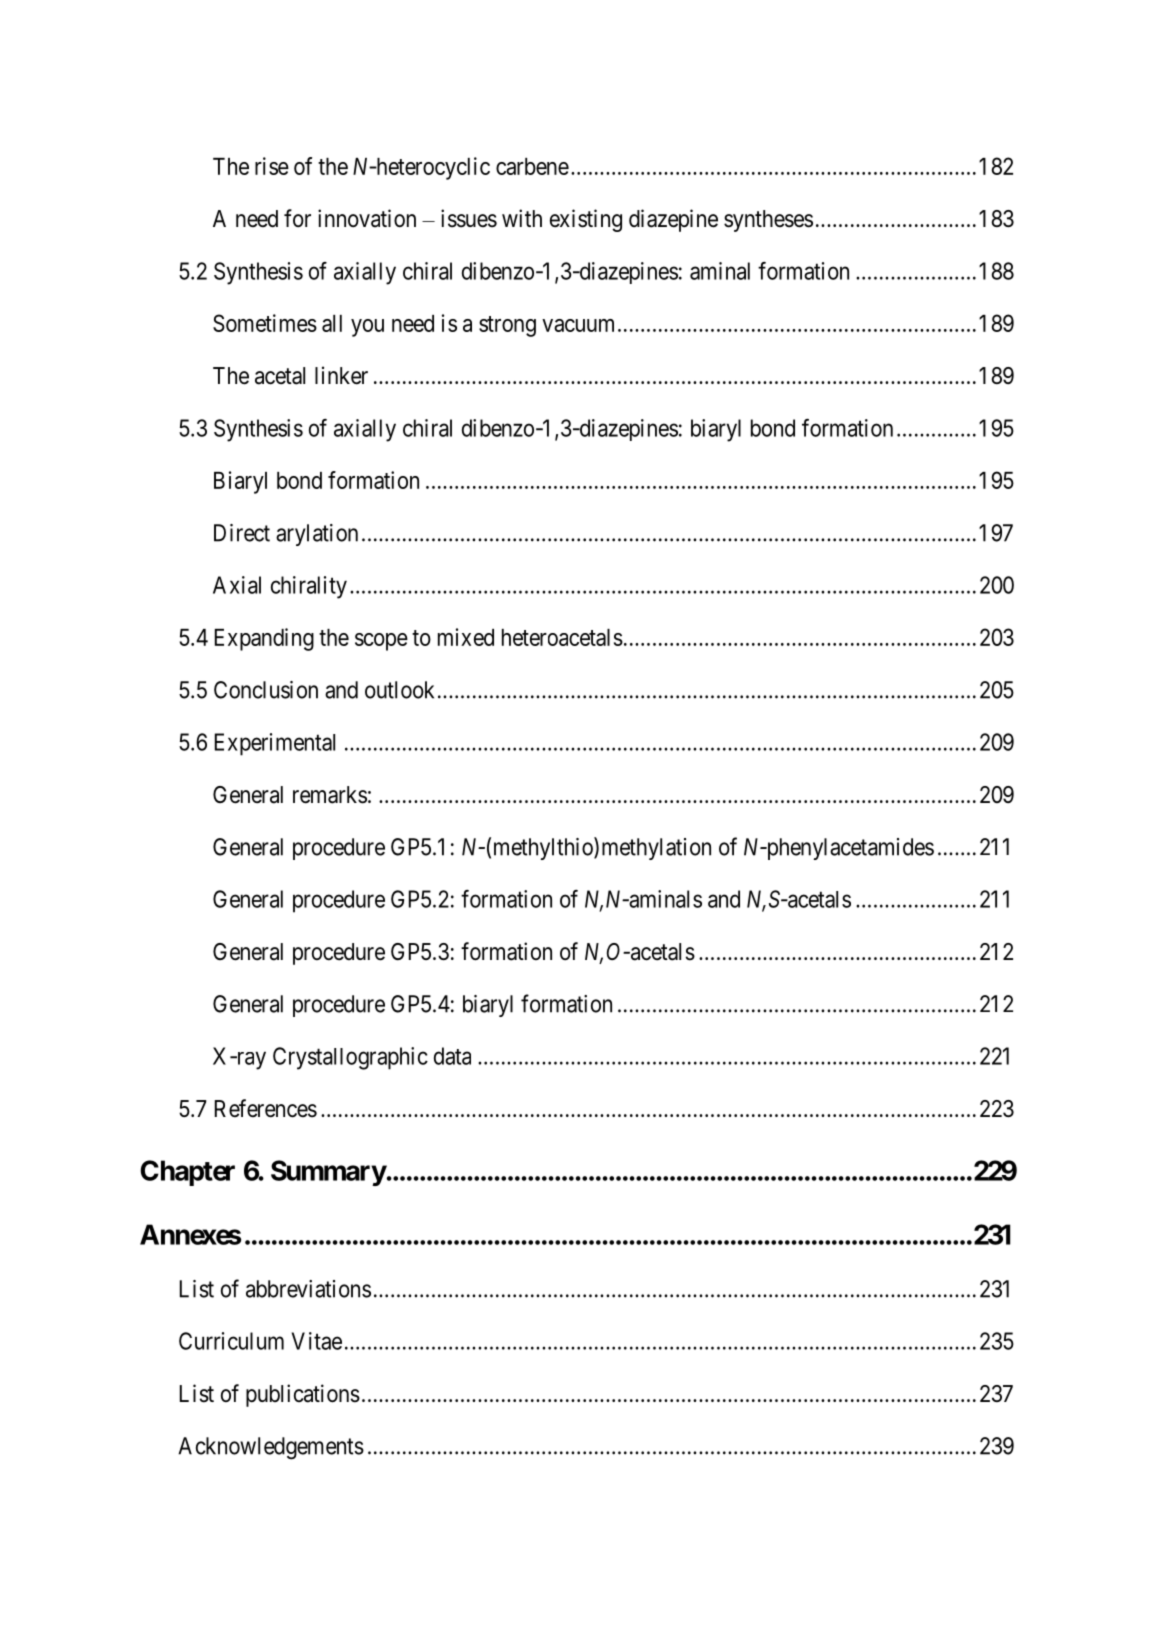  I want to click on mixed, so click(466, 637).
